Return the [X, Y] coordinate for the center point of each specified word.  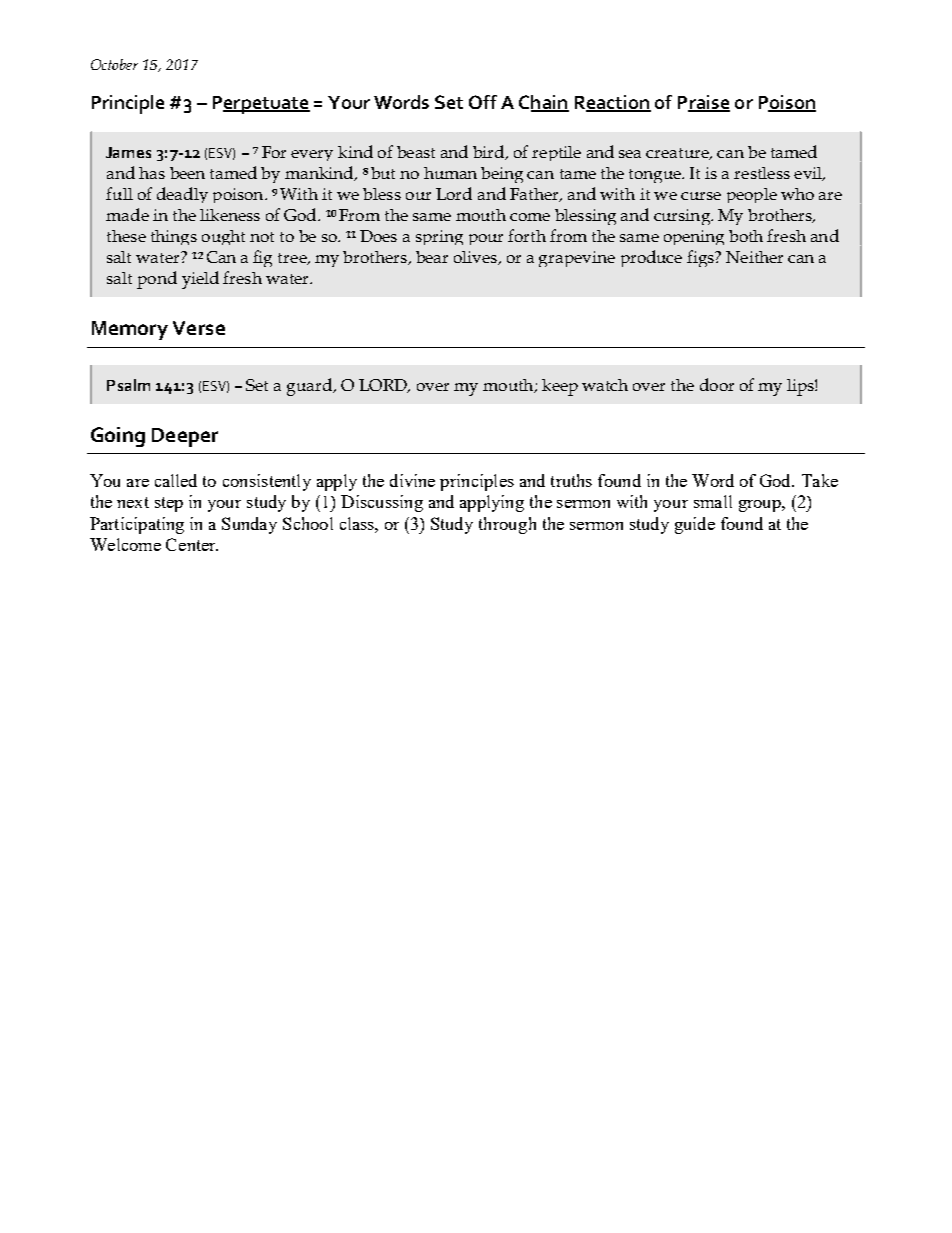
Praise [704, 103]
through [507, 525]
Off [483, 102]
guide [695, 525]
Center [192, 544]
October [114, 64]
